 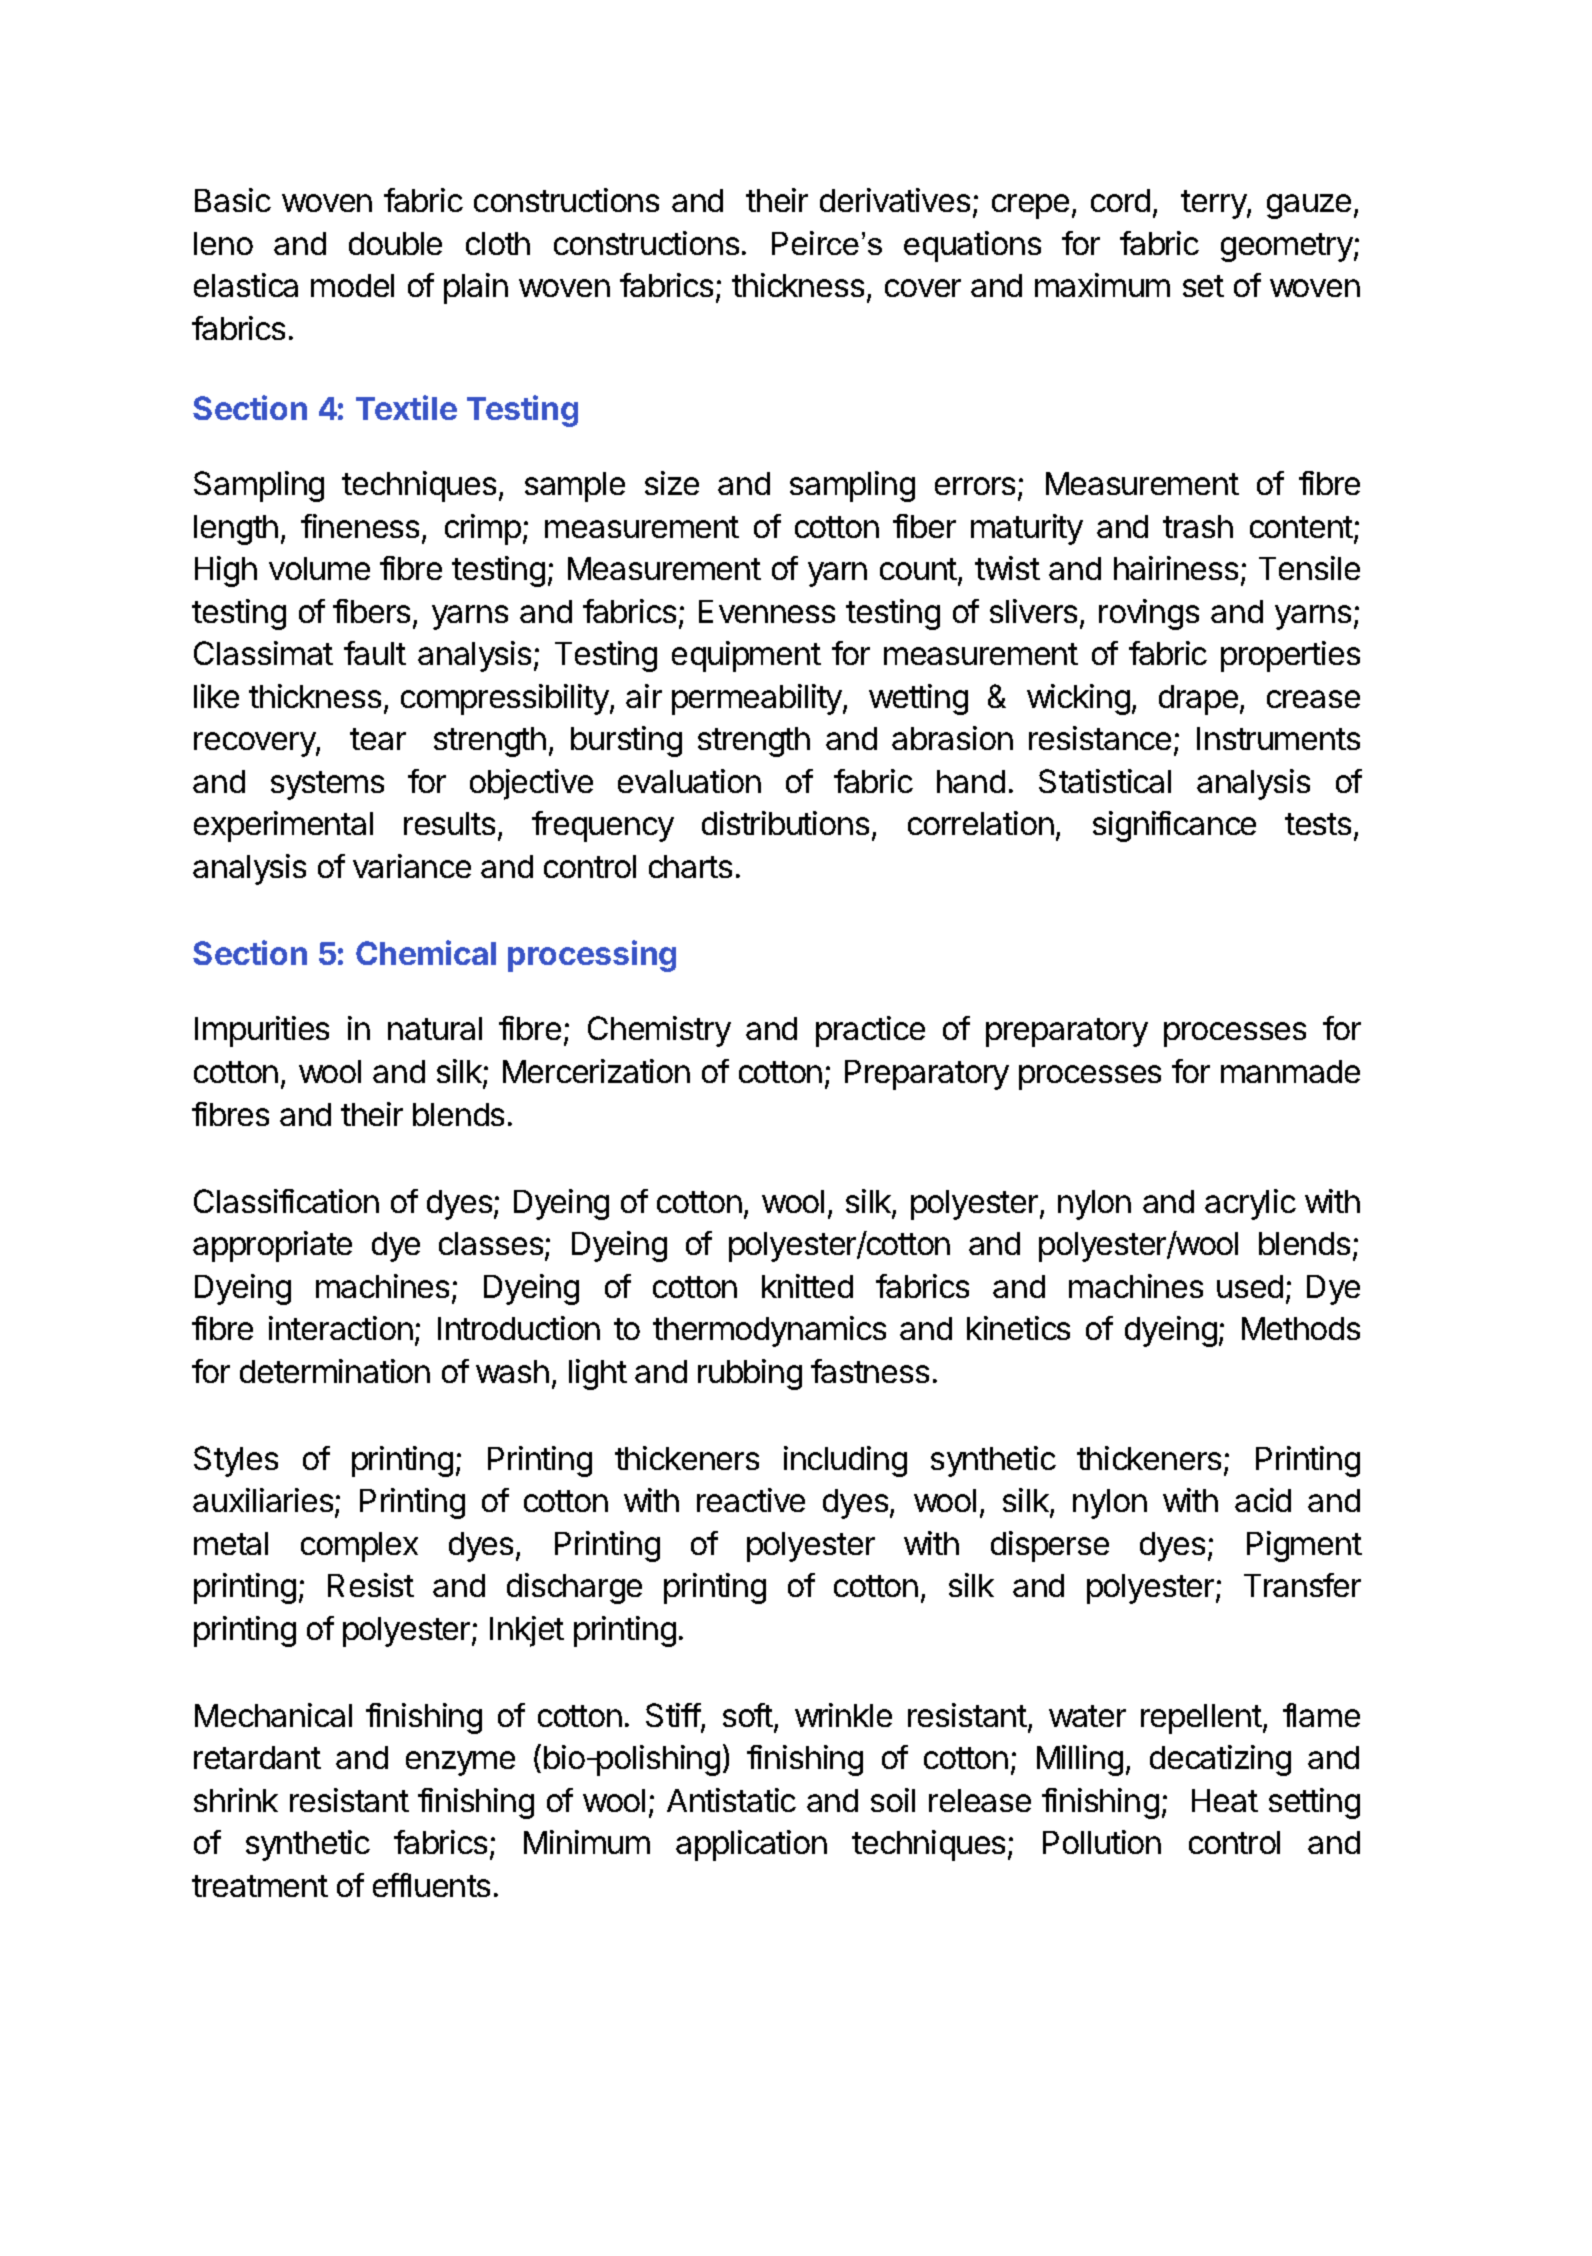 I want to click on effluents, so click(x=431, y=1885).
